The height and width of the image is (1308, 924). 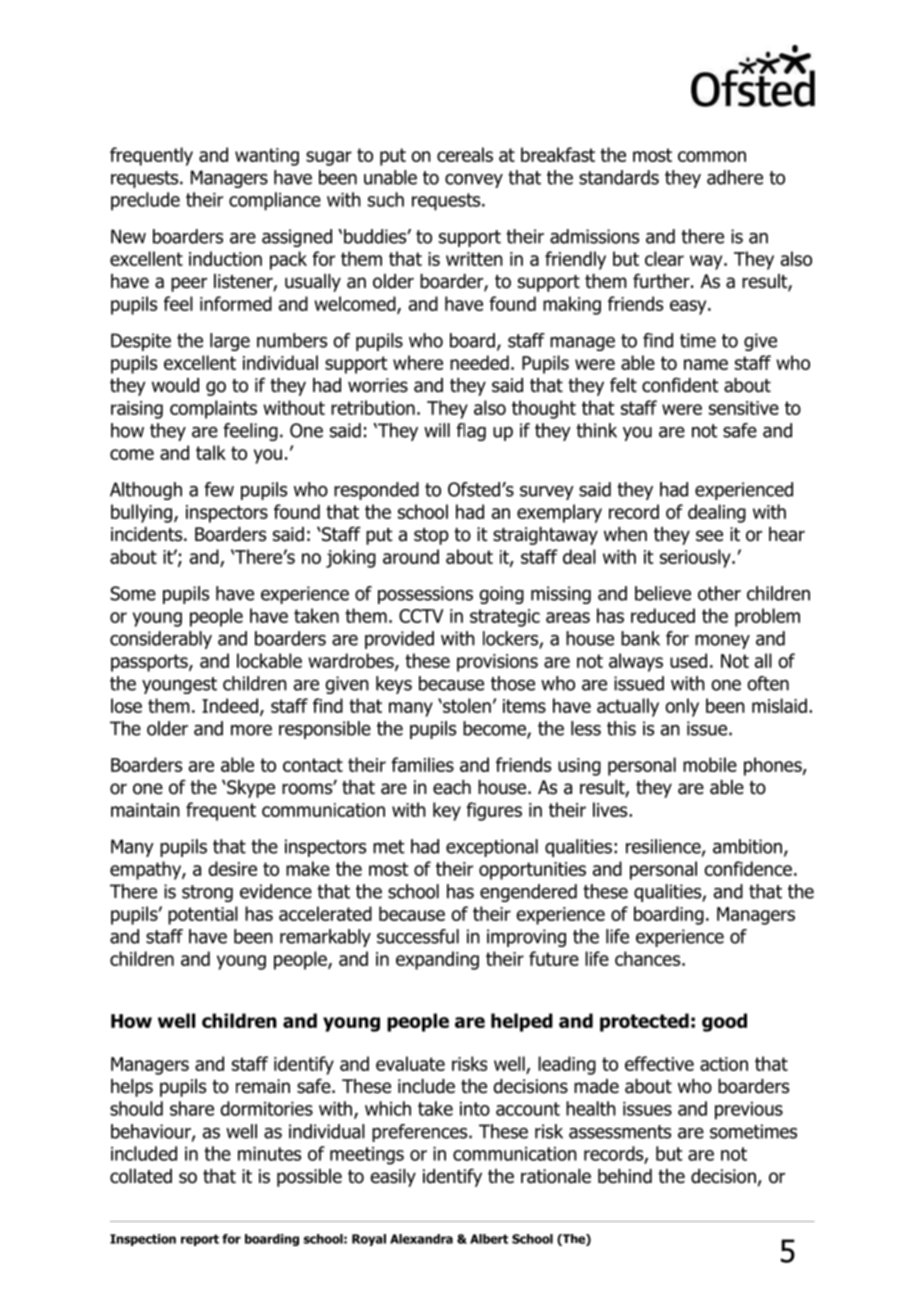 What do you see at coordinates (735, 177) in the image?
I see `adhere` at bounding box center [735, 177].
